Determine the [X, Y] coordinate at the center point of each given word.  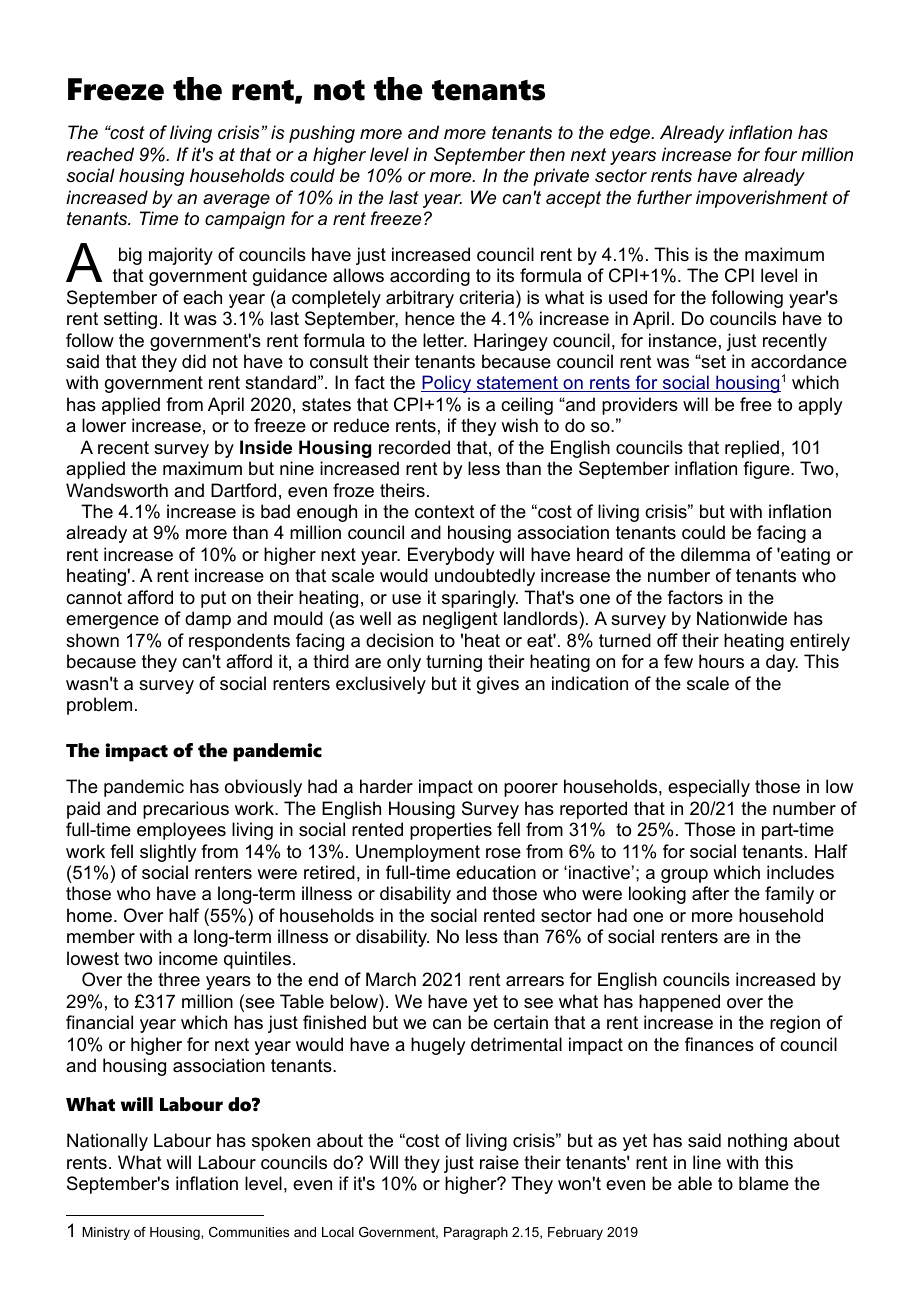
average [236, 201]
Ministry [106, 1233]
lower [104, 425]
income [188, 958]
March [391, 979]
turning [454, 663]
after [710, 893]
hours [721, 661]
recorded [414, 447]
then [547, 154]
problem [99, 706]
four [780, 154]
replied [752, 449]
